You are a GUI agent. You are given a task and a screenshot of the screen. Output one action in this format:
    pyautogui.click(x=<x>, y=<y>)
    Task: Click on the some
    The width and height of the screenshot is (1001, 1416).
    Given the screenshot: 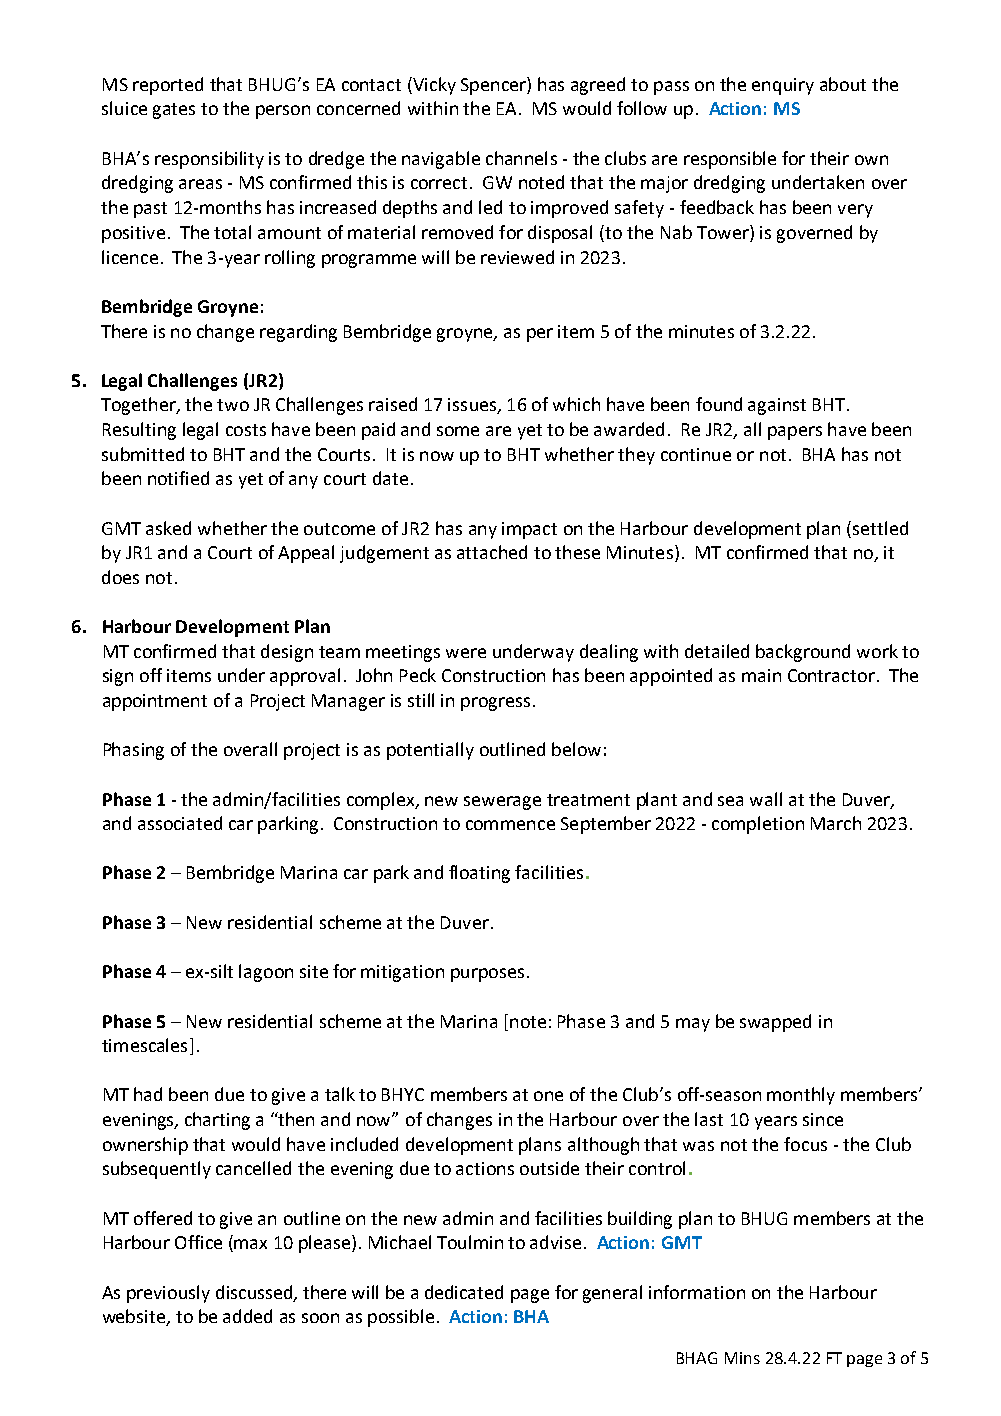 What is the action you would take?
    pyautogui.click(x=458, y=431)
